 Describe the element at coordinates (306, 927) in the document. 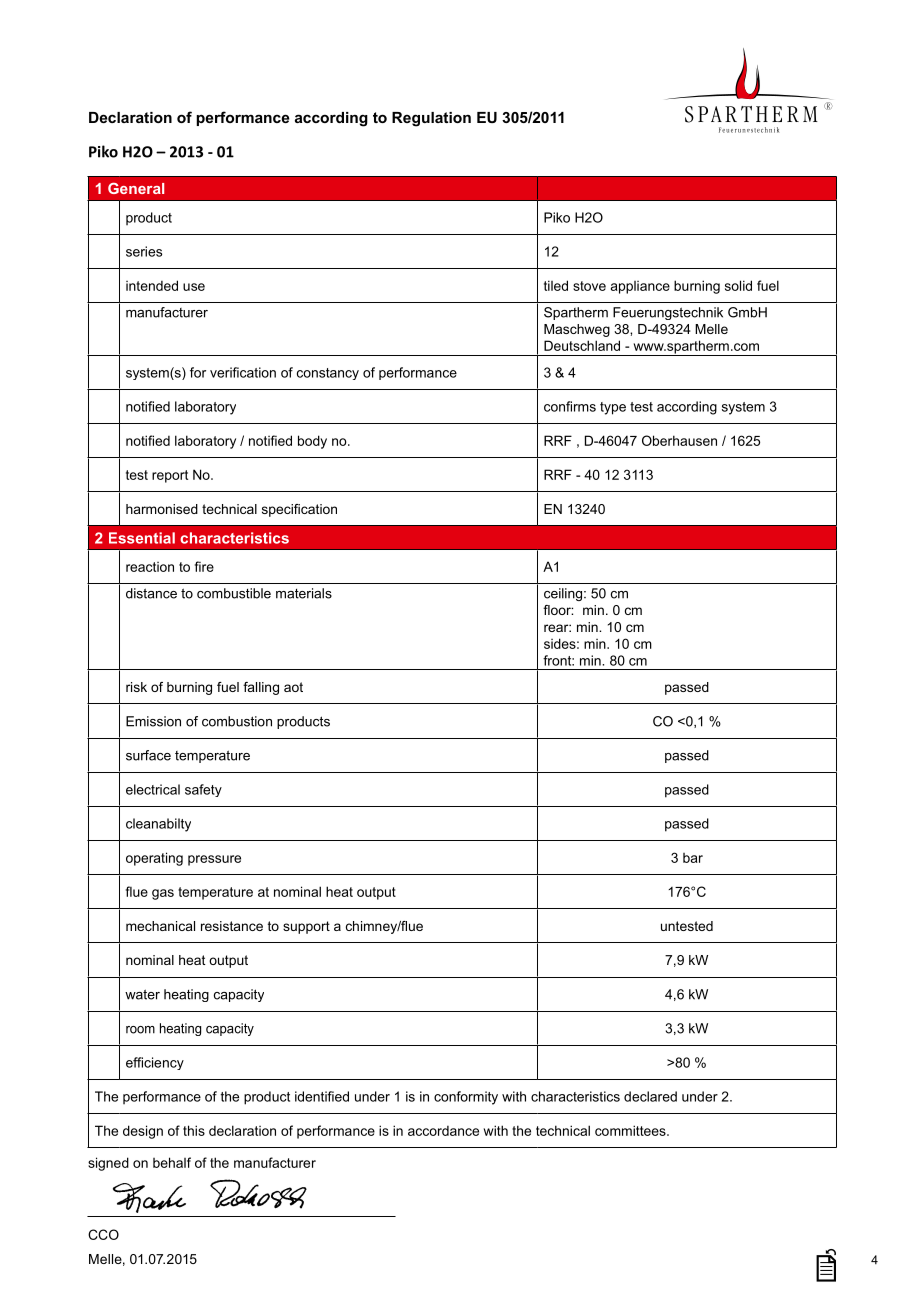

I see `support` at that location.
